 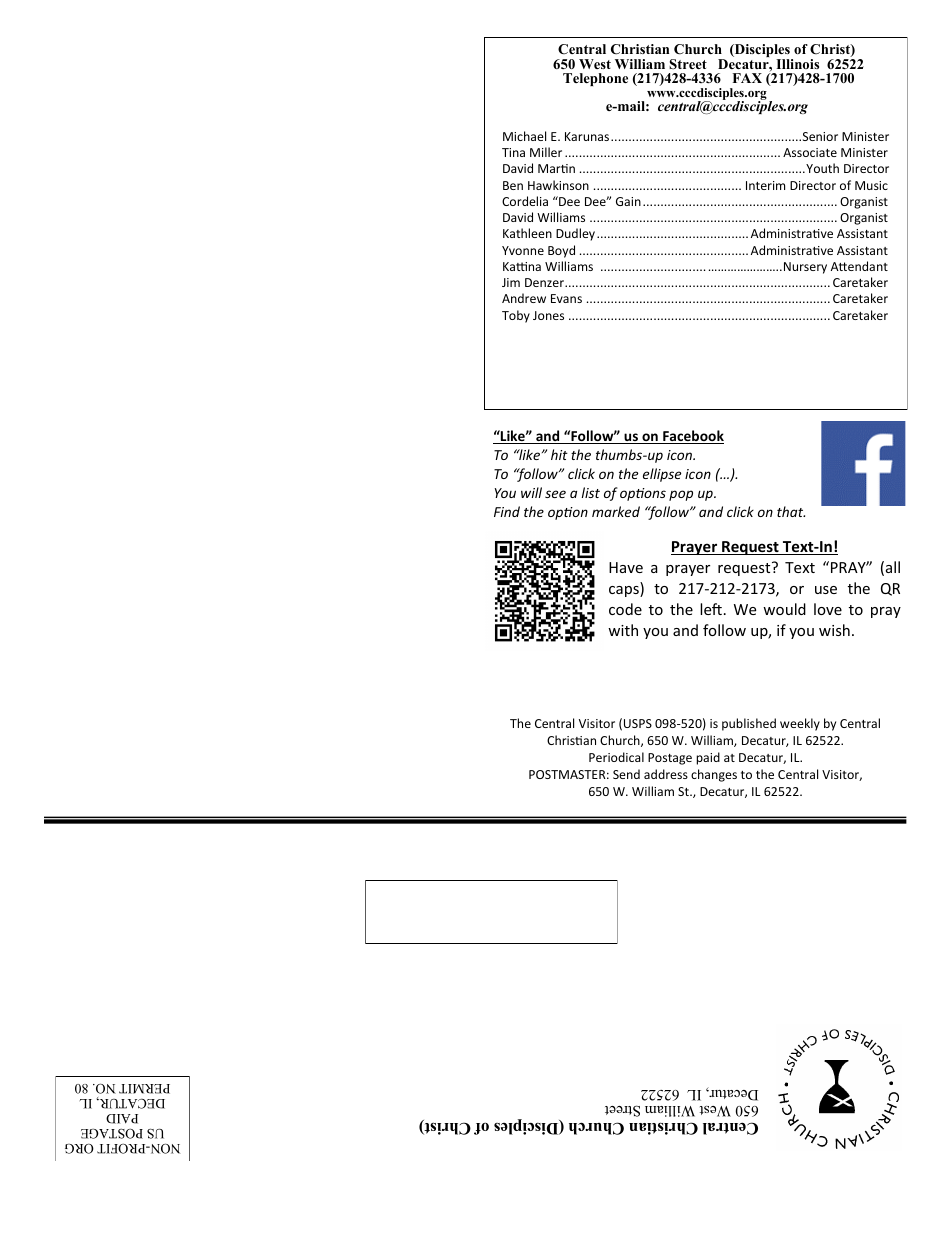 I want to click on caps, so click(x=625, y=591).
